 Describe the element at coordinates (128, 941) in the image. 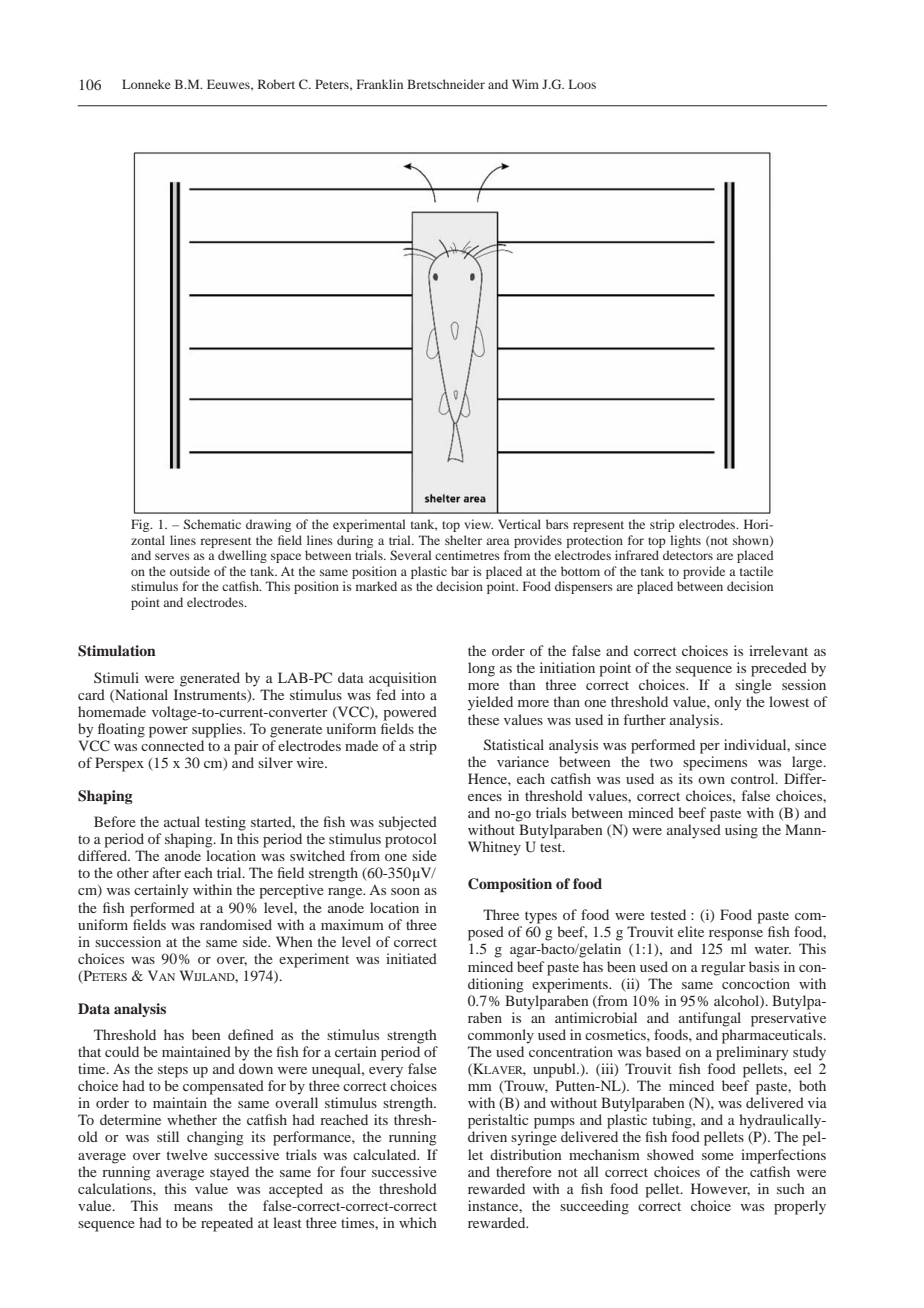

I see `succession` at that location.
